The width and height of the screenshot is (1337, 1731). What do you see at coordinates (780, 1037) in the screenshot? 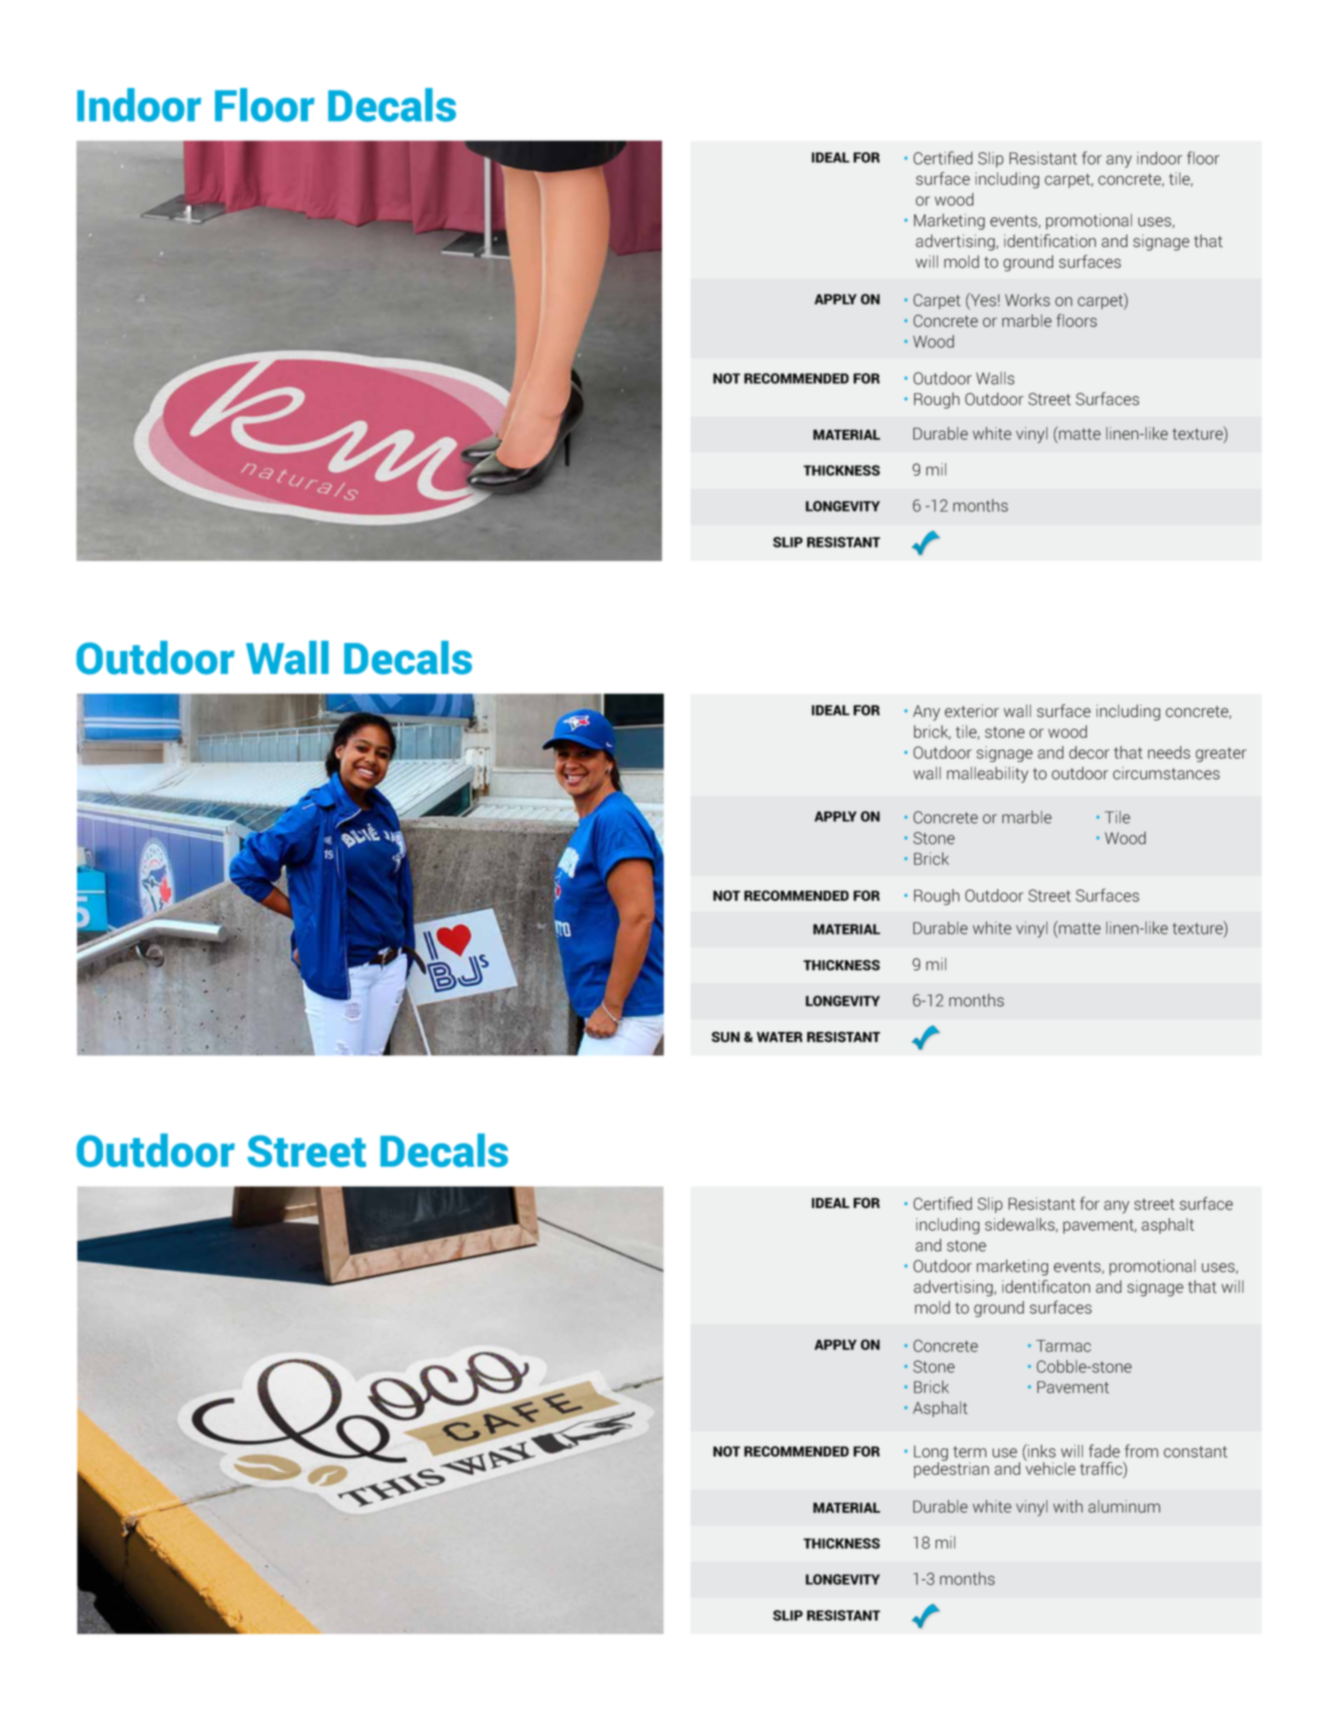
I see `WATER` at bounding box center [780, 1037].
